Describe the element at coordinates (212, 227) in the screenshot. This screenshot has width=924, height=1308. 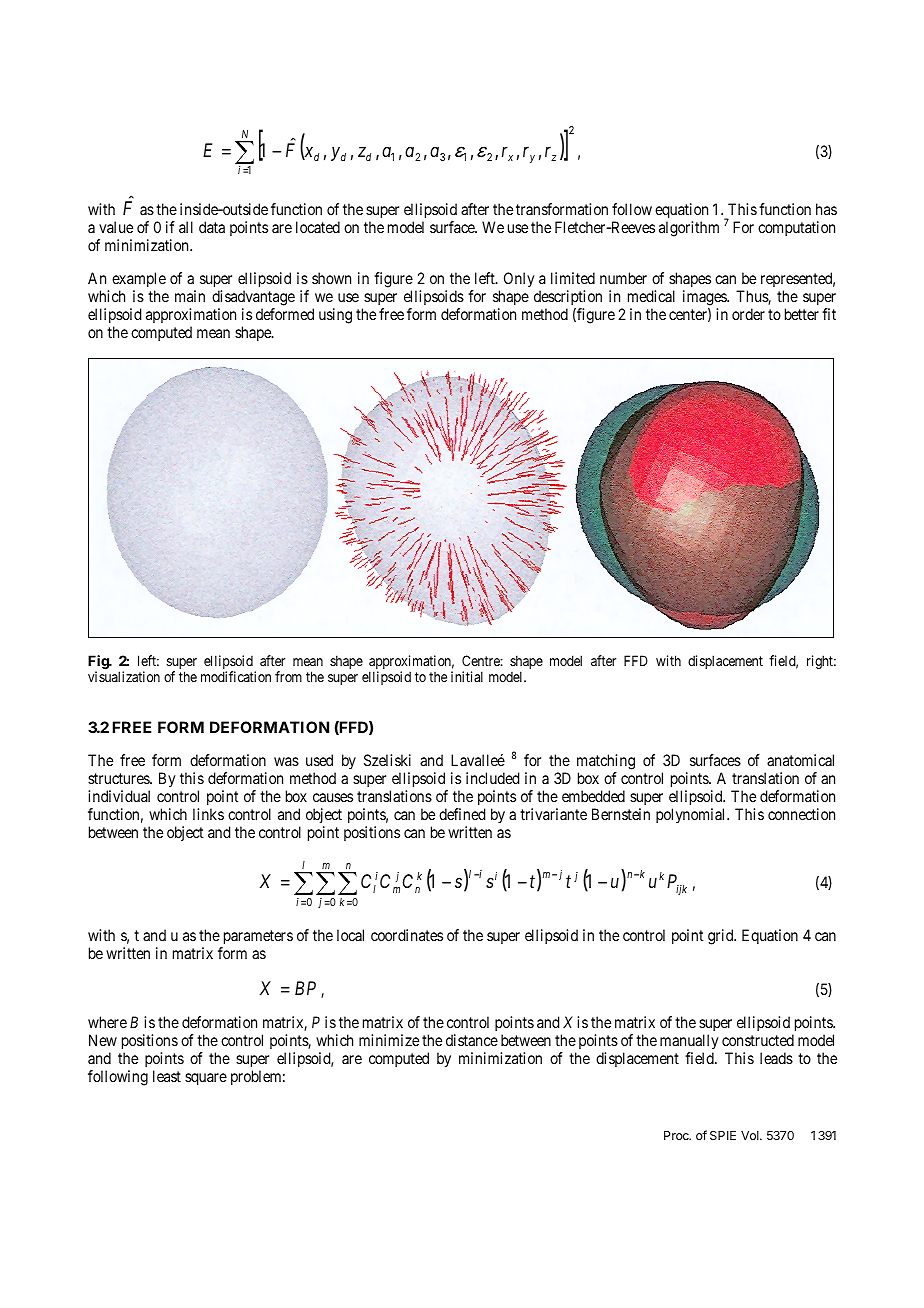
I see `data` at that location.
